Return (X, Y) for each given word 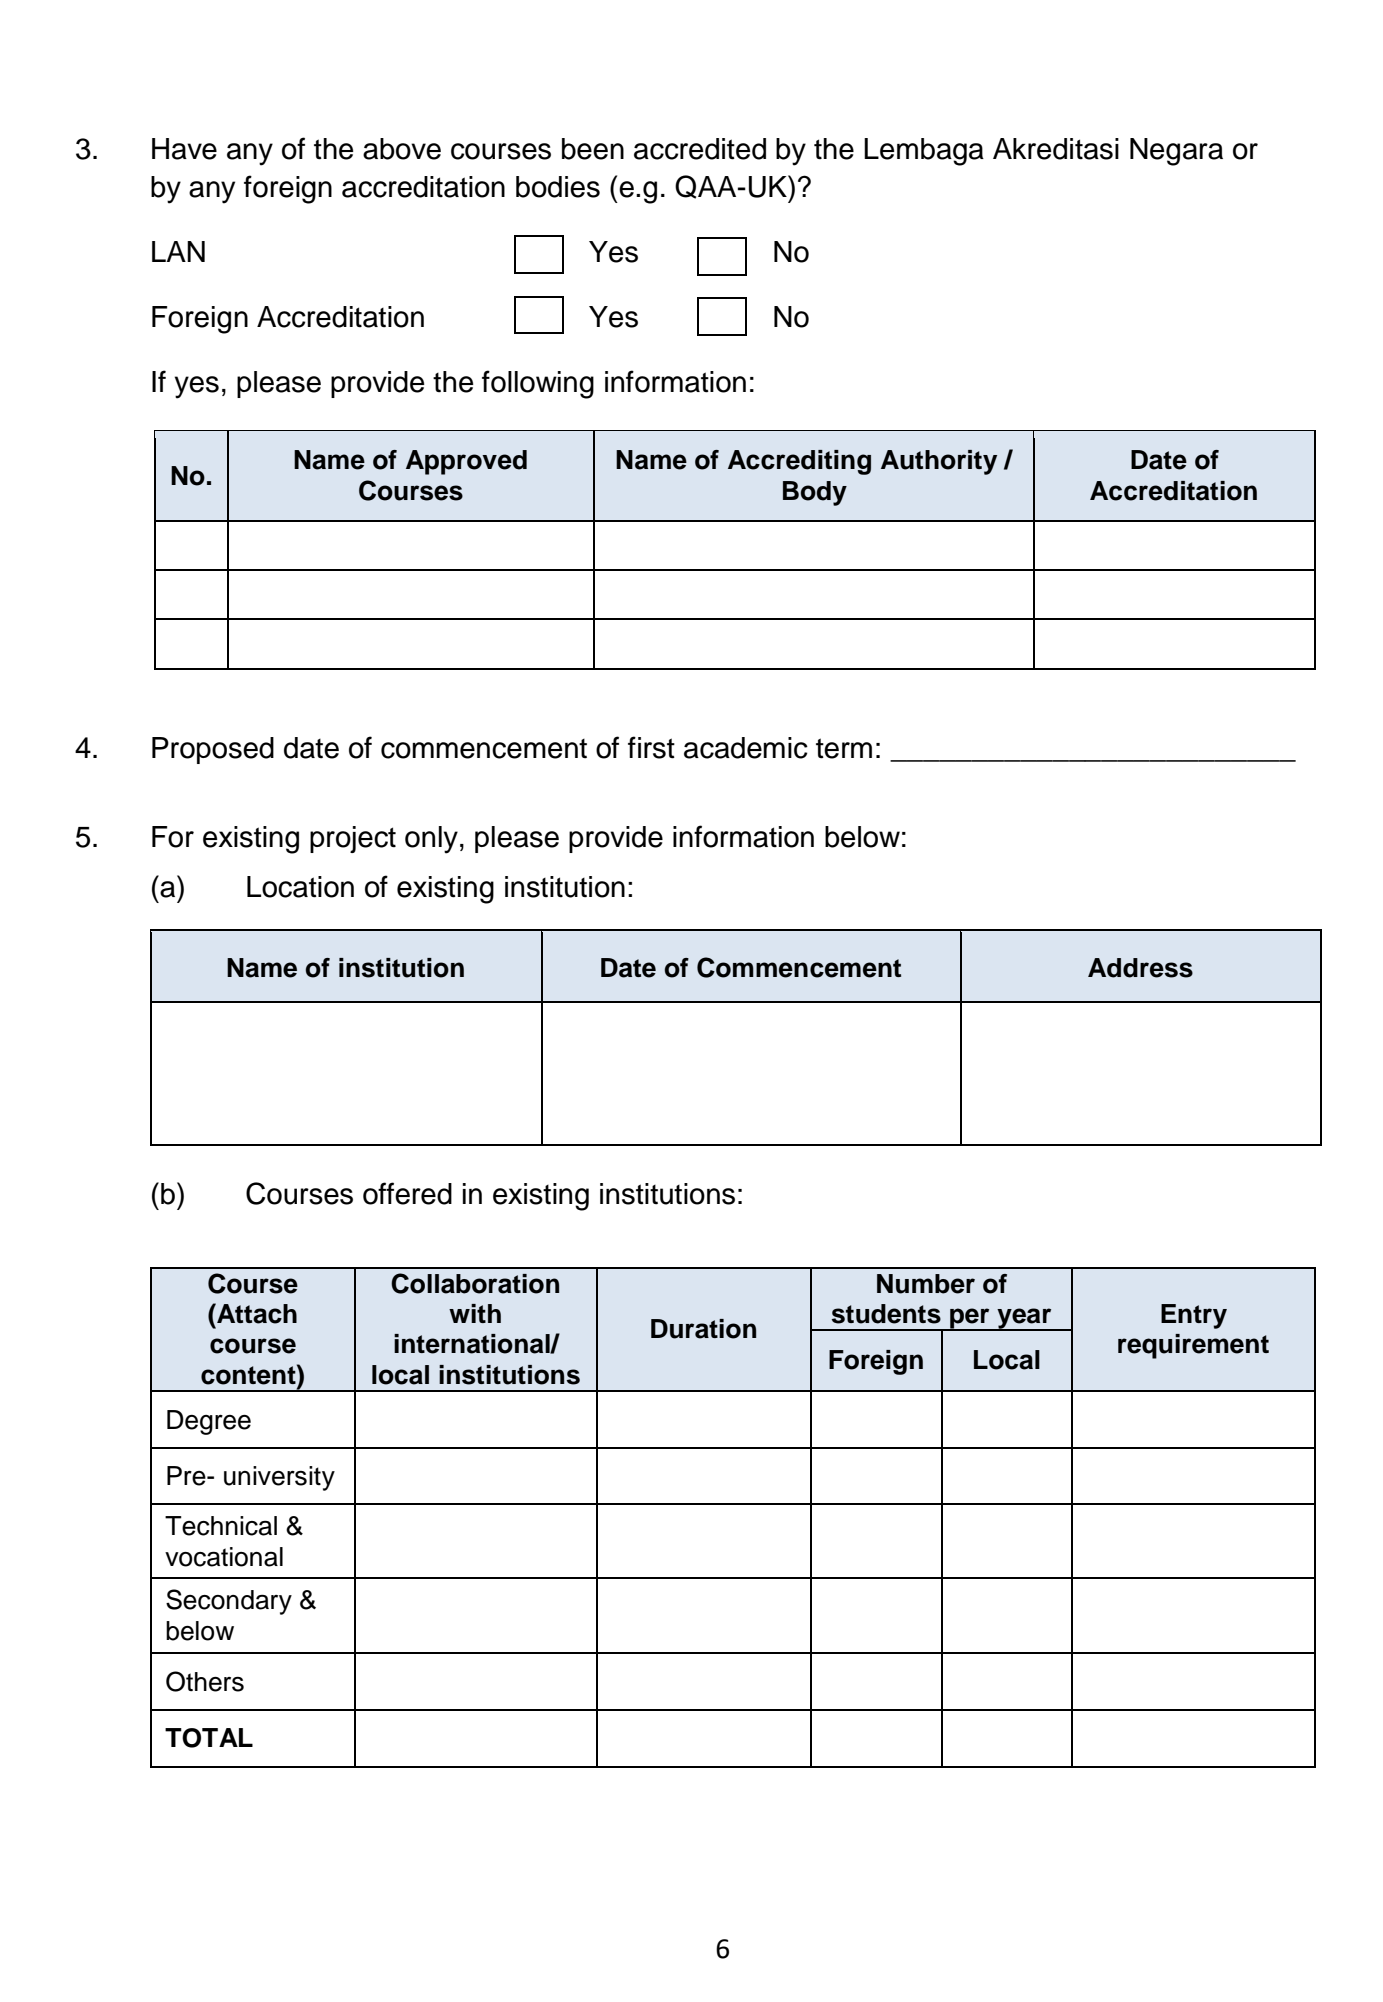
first (651, 747)
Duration (703, 1329)
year (1024, 1319)
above (402, 149)
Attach (256, 1313)
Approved (466, 462)
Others (205, 1681)
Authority (939, 462)
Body (815, 493)
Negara (1176, 152)
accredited (700, 149)
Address (1140, 968)
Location (300, 887)
